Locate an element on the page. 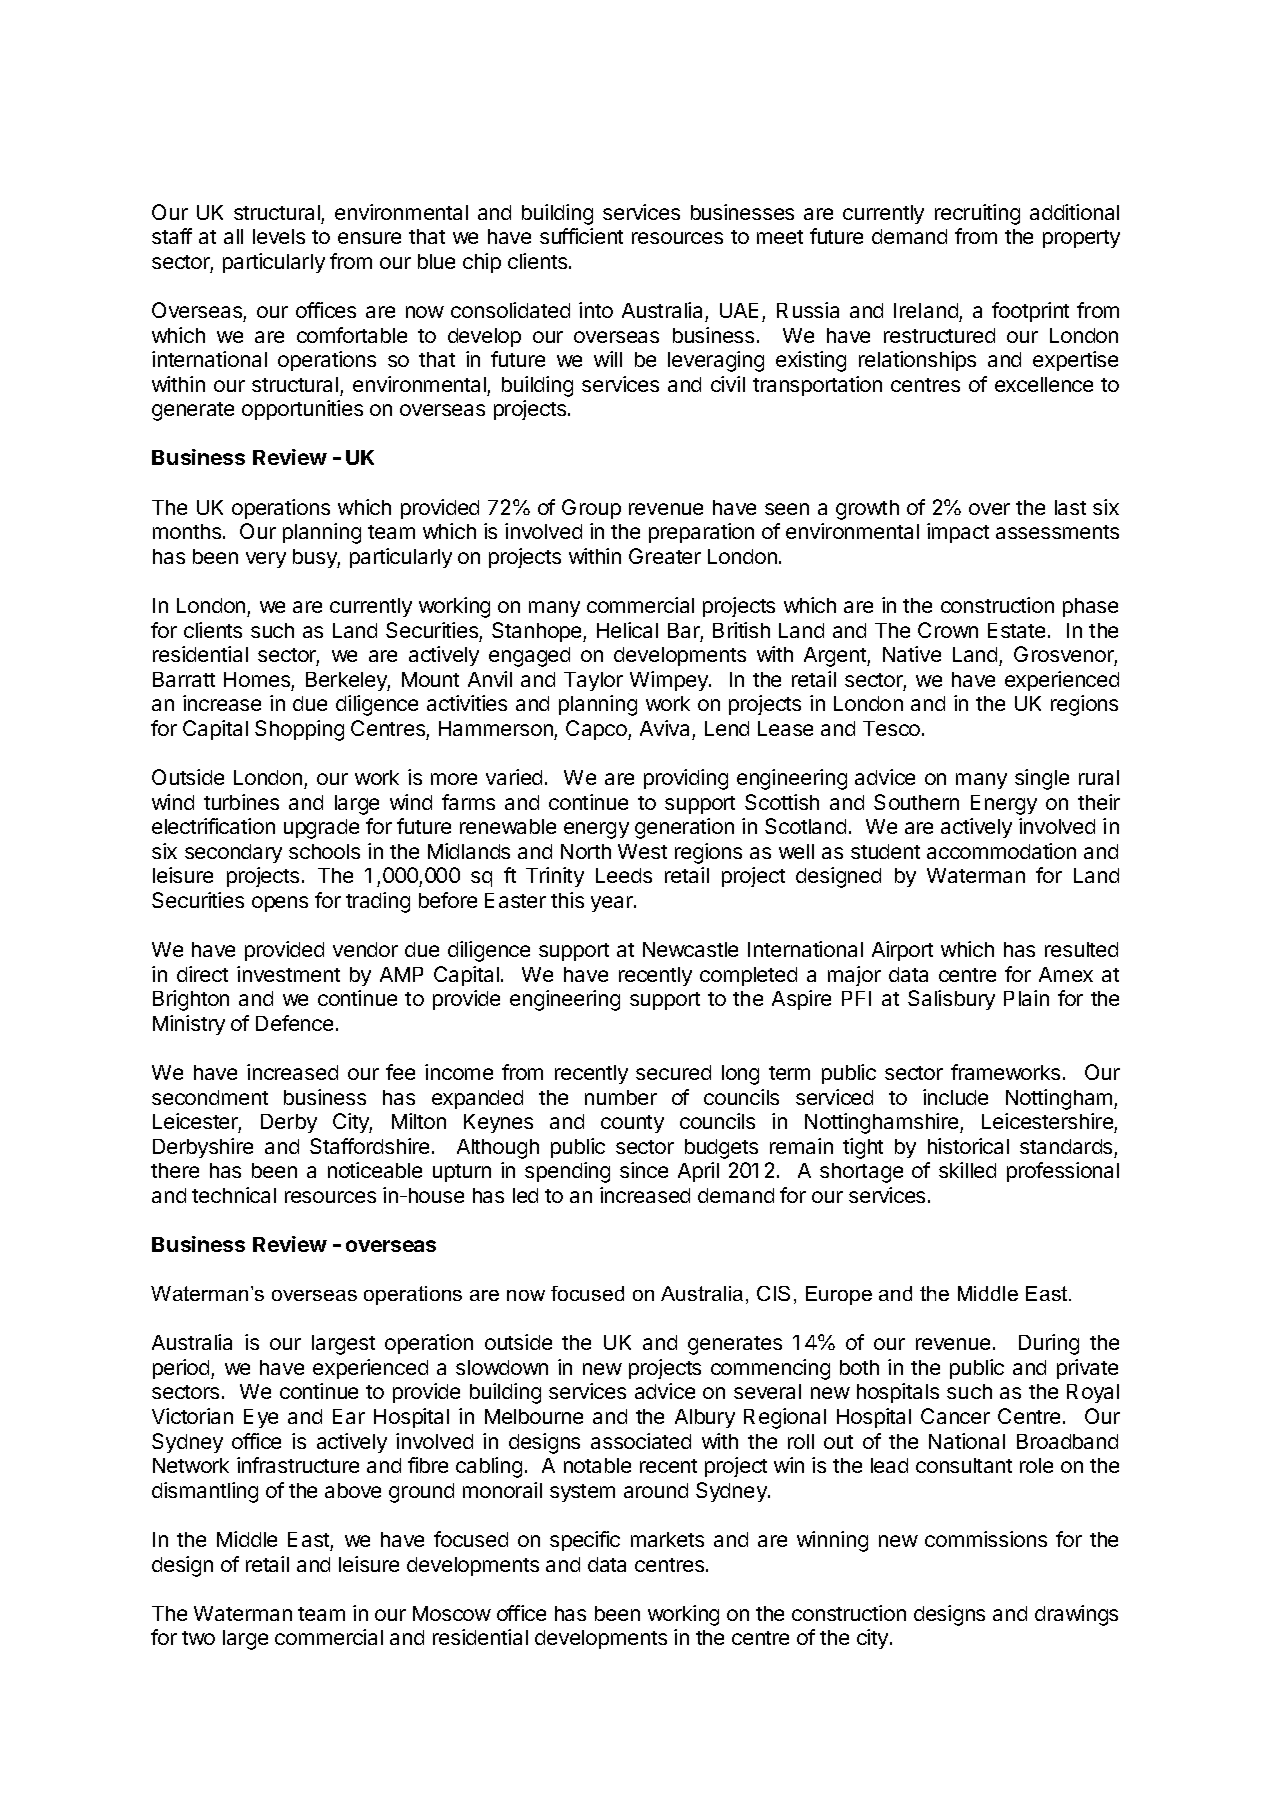  skilled is located at coordinates (967, 1170).
